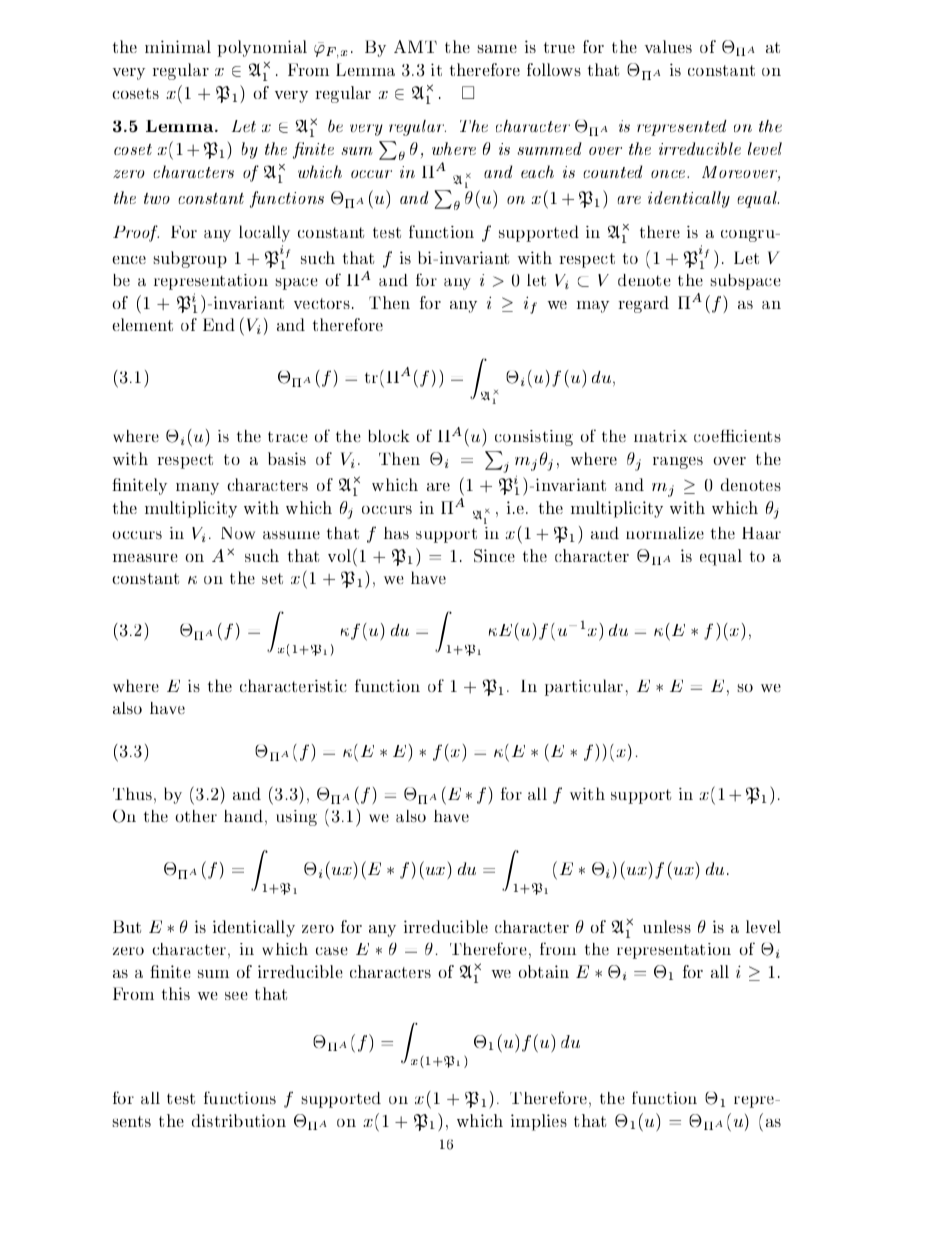  Describe the element at coordinates (584, 687) in the screenshot. I see `particular` at that location.
